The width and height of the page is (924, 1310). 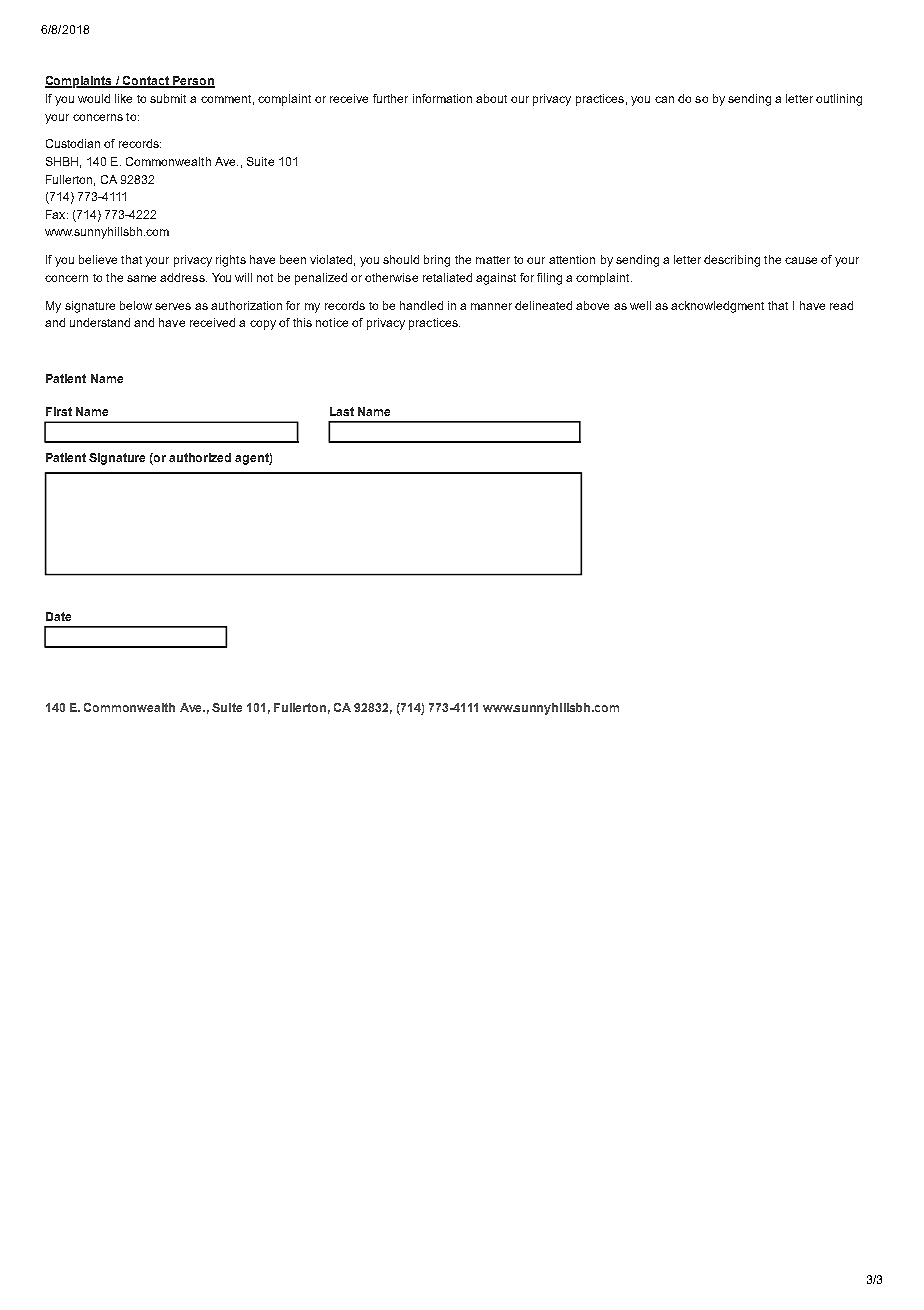 I want to click on can, so click(x=664, y=99).
